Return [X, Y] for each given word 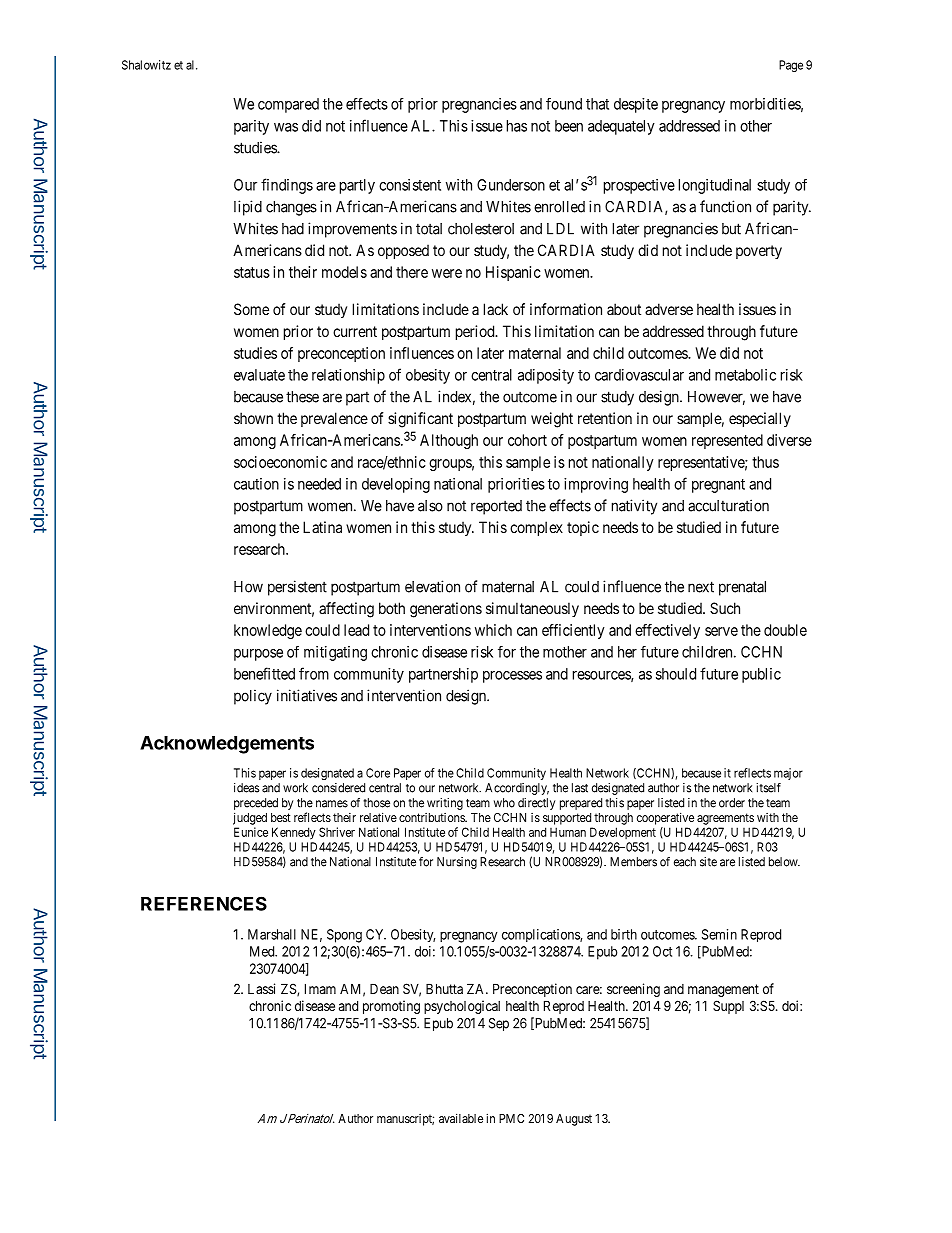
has [517, 126]
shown [253, 418]
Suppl [728, 1007]
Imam [320, 988]
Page [791, 66]
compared [288, 105]
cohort [527, 440]
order [732, 803]
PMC [511, 1118]
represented [727, 441]
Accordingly [517, 789]
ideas [247, 788]
